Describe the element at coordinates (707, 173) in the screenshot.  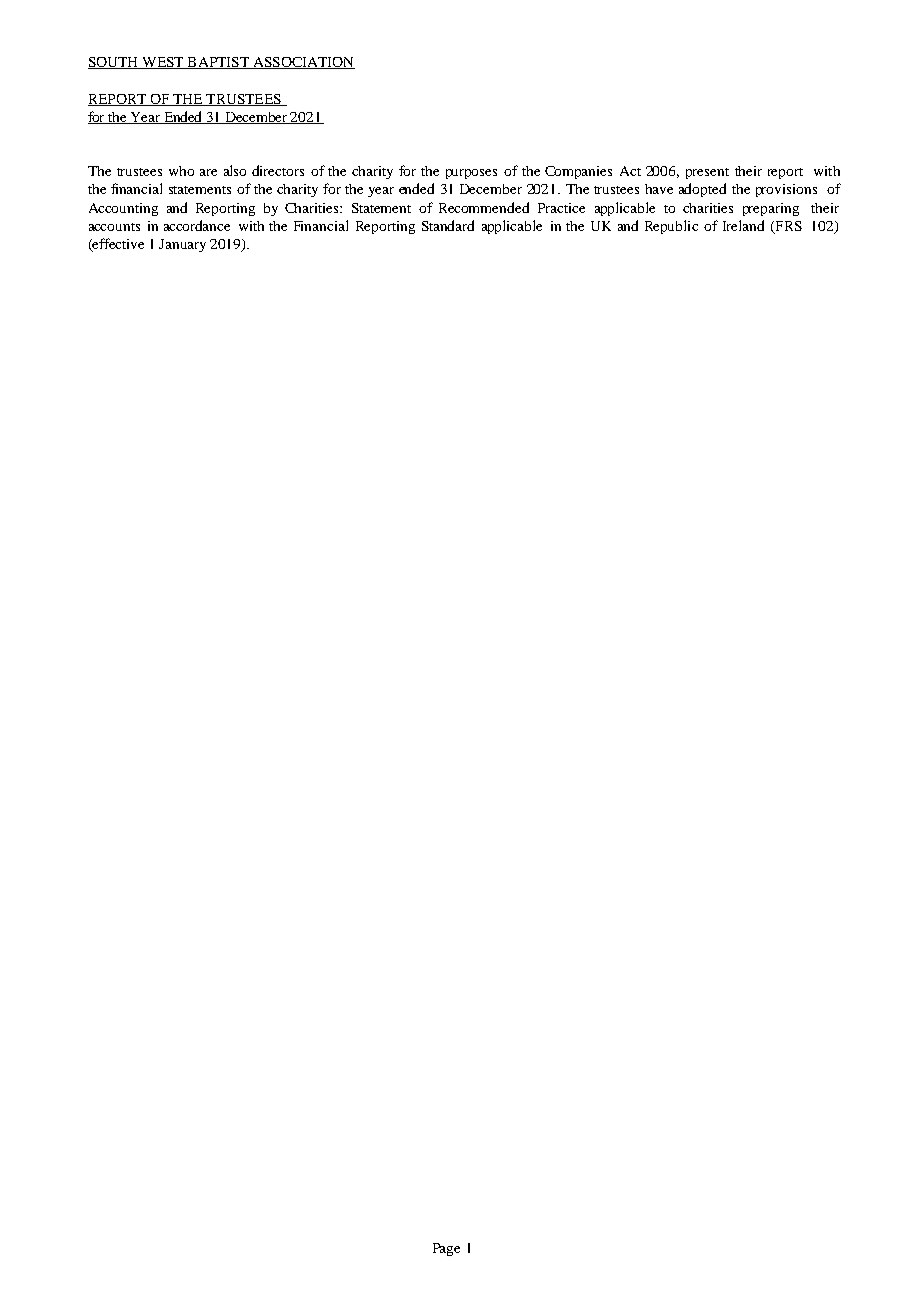
I see `present` at that location.
